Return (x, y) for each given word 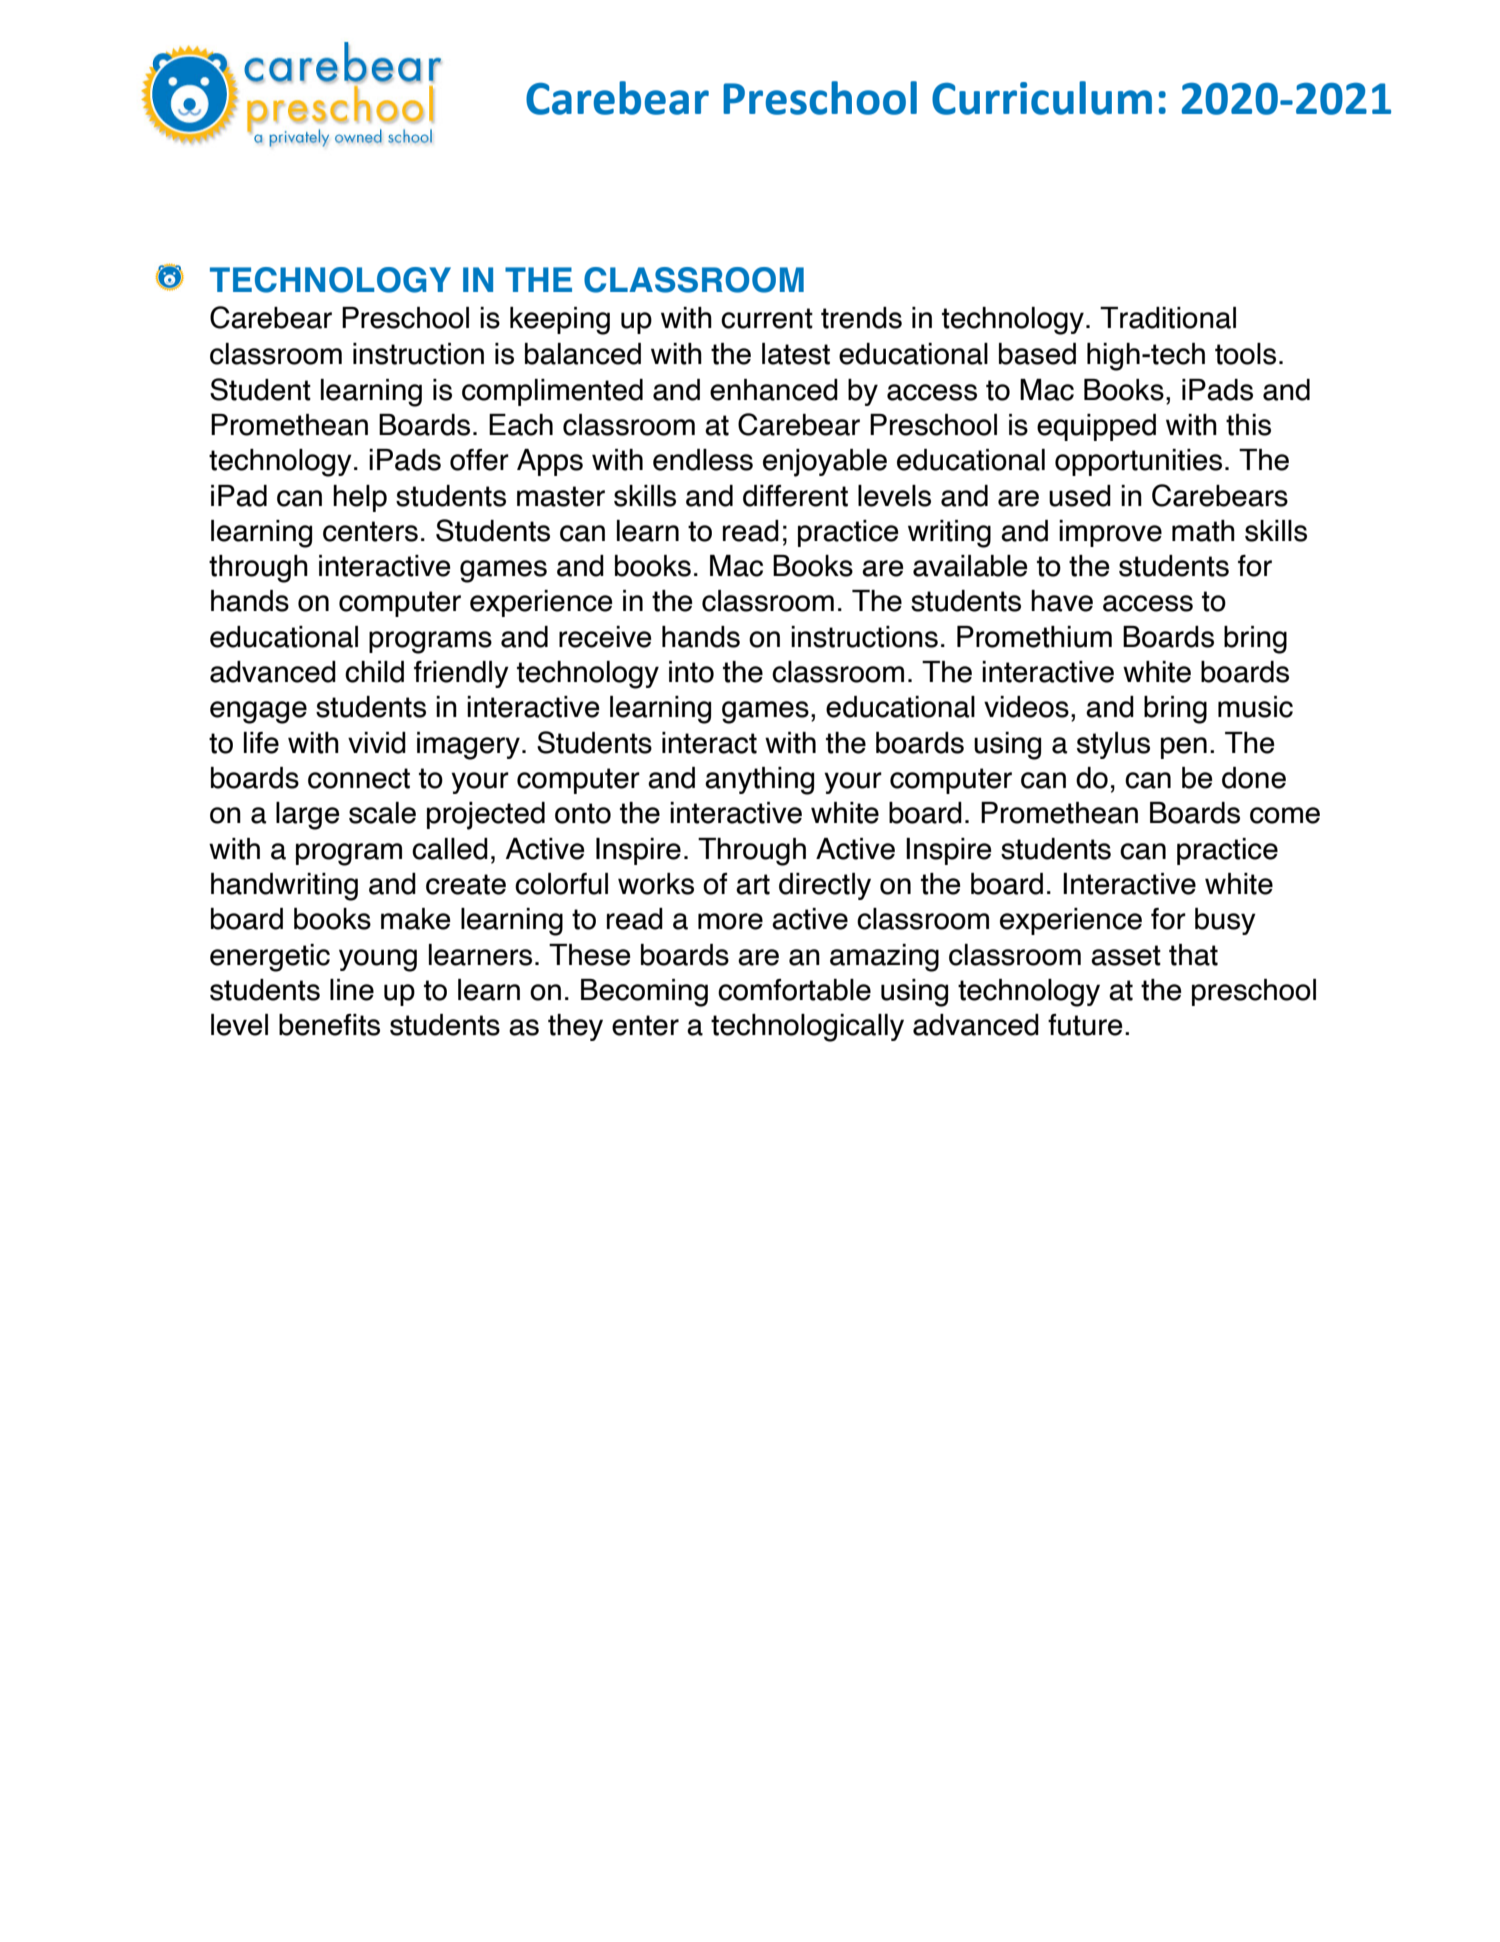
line (352, 990)
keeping (560, 321)
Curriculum (1042, 98)
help (360, 498)
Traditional (1168, 318)
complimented (552, 392)
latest (796, 354)
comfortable (794, 990)
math (1203, 531)
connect (359, 778)
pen (1184, 748)
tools (1245, 354)
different (795, 496)
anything (759, 781)
